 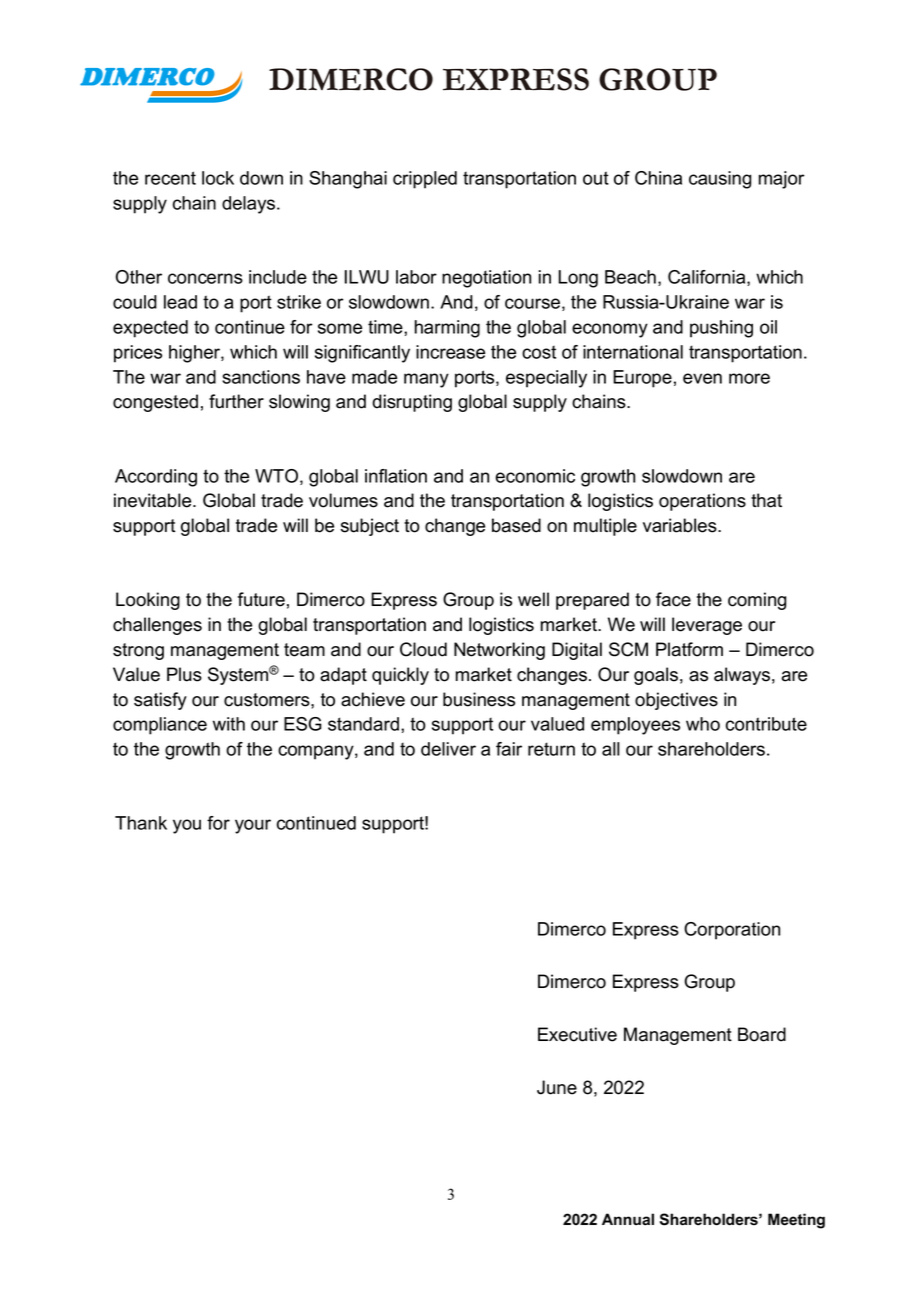 I want to click on your, so click(x=253, y=826).
